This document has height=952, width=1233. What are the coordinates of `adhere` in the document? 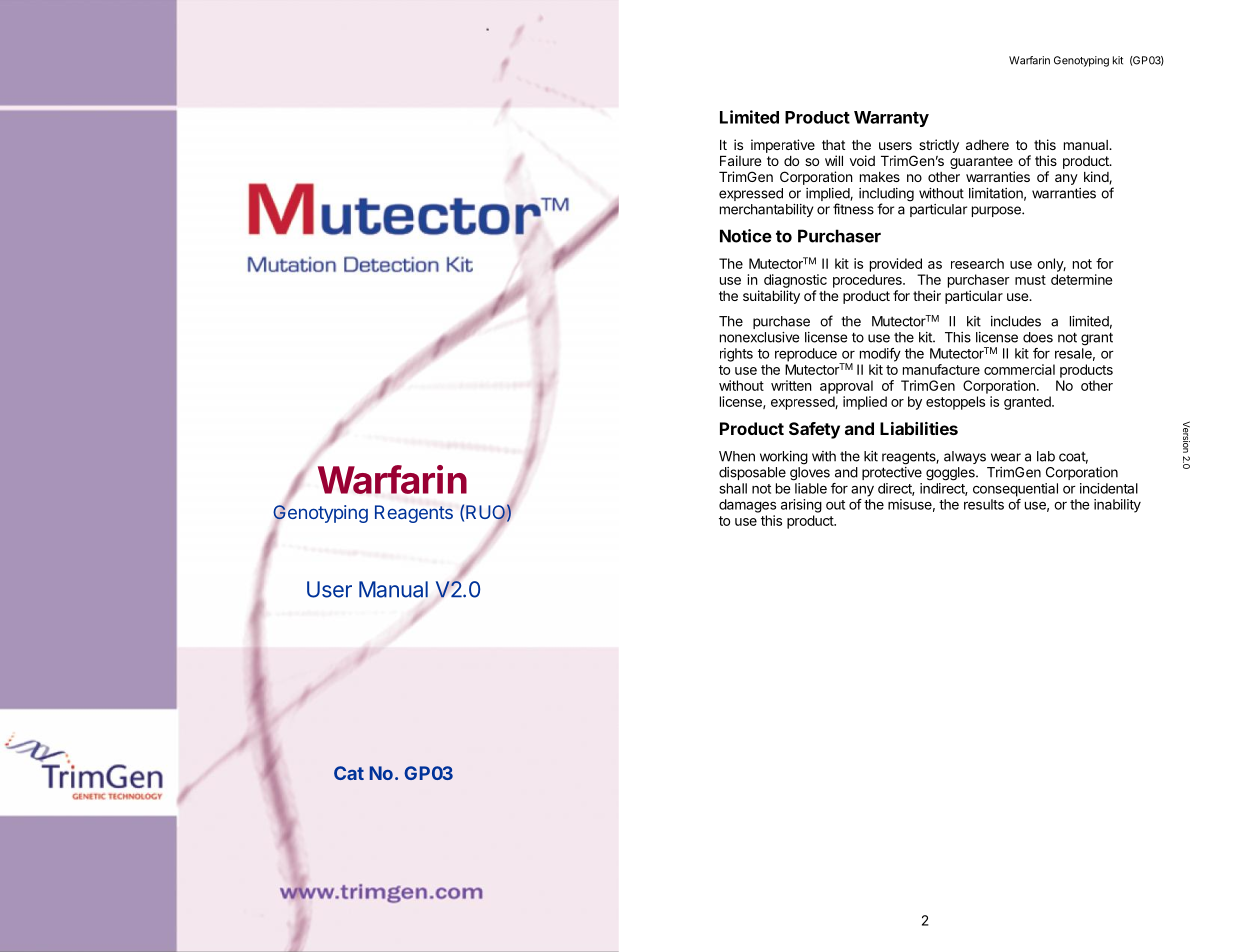 It's located at (987, 145).
